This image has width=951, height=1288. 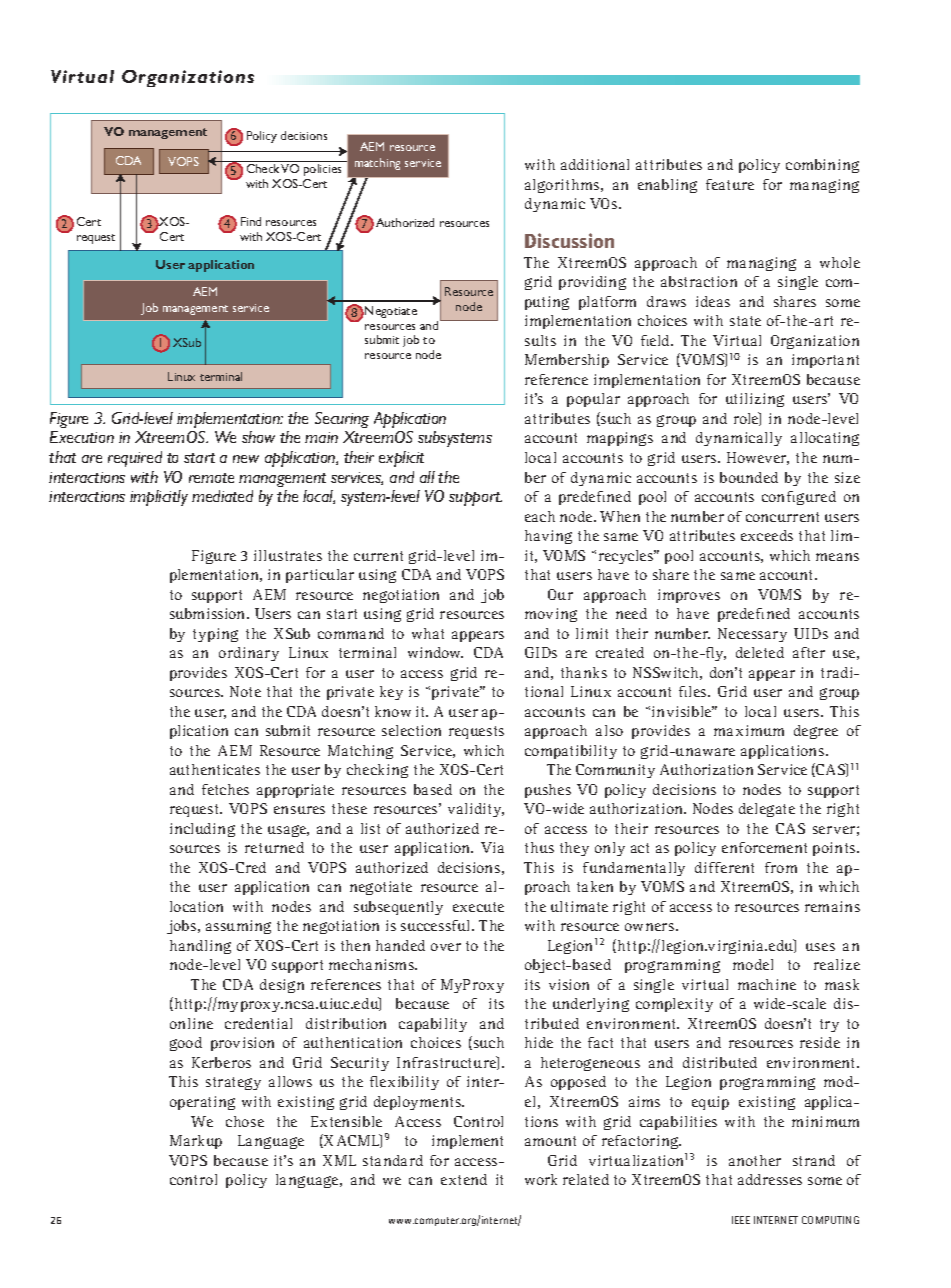 What do you see at coordinates (464, 1179) in the image?
I see `extend` at bounding box center [464, 1179].
